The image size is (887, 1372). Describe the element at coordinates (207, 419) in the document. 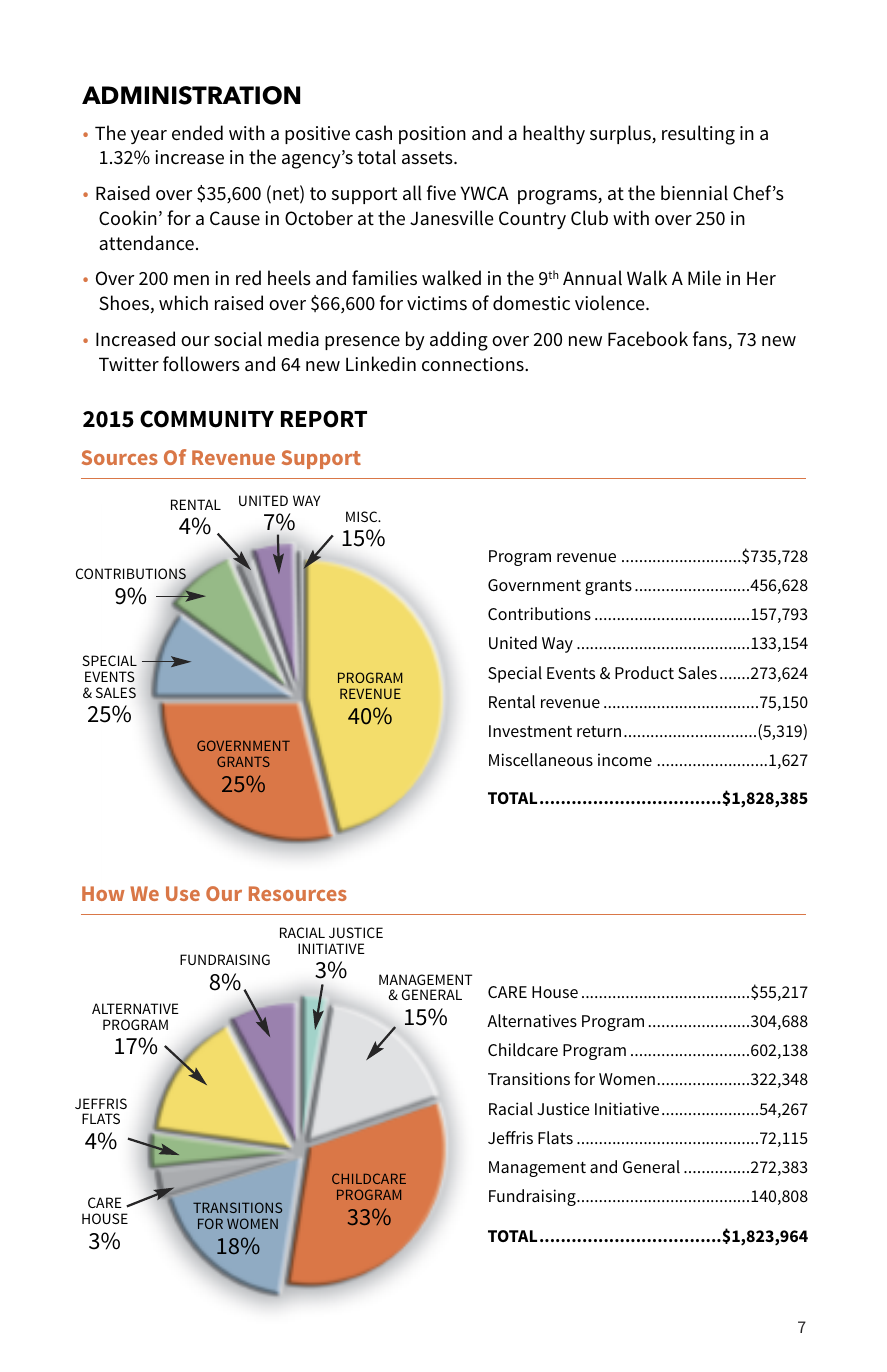

I see `COMMUNITY` at that location.
